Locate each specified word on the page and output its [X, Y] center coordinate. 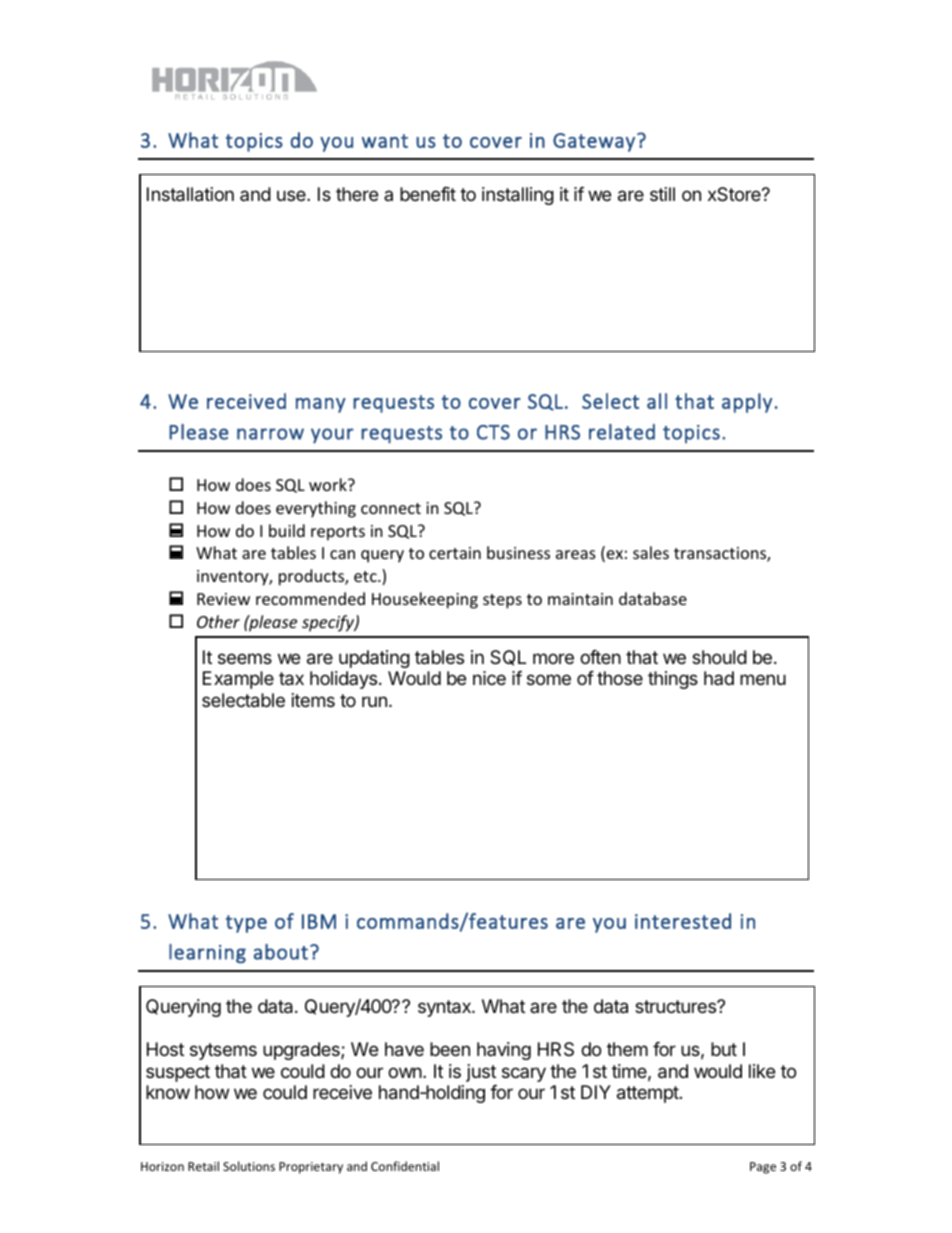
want [385, 141]
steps [502, 601]
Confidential [405, 1166]
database [653, 598]
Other [218, 621]
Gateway [594, 142]
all [657, 401]
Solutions [249, 1166]
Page [763, 1168]
